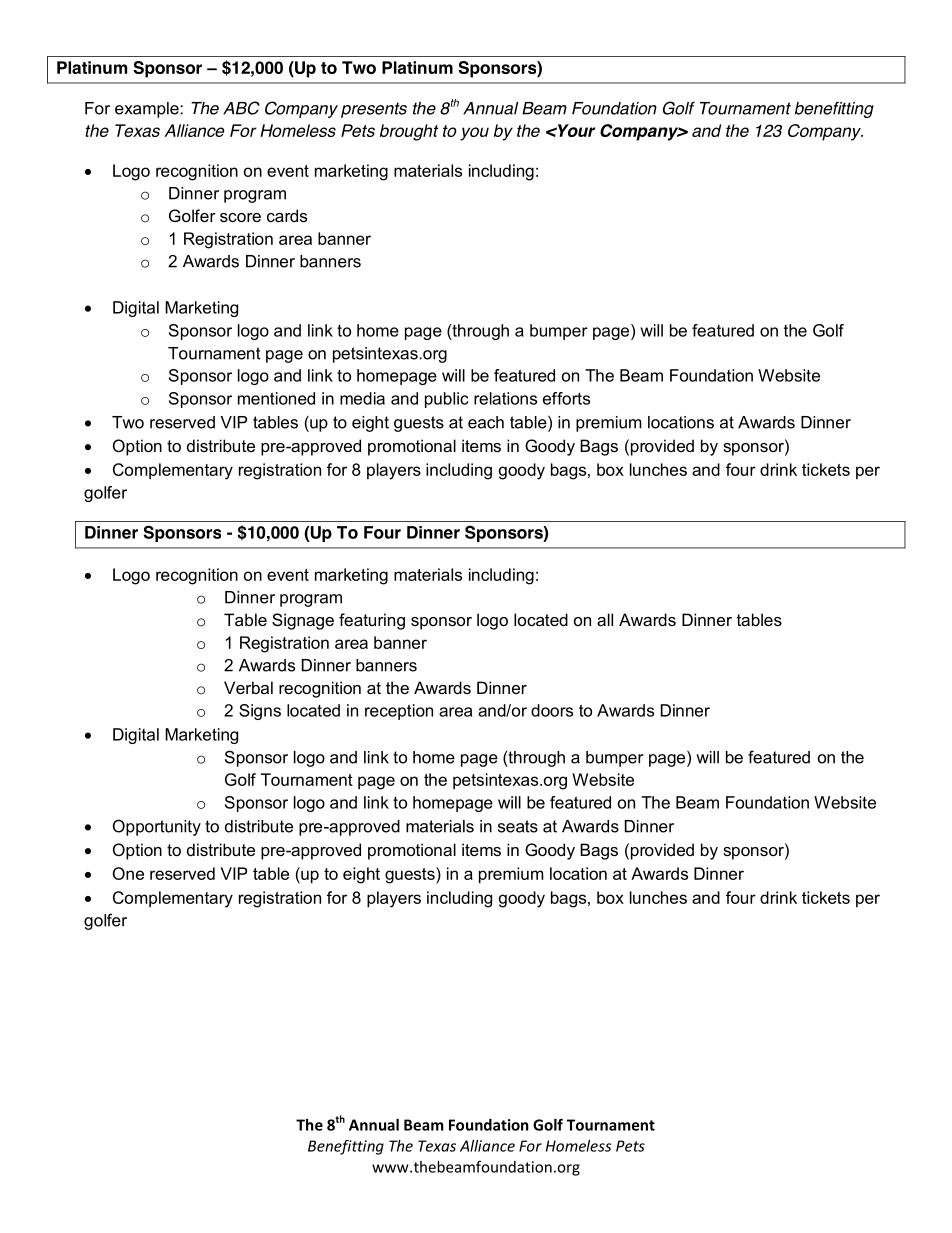 The image size is (952, 1233). What do you see at coordinates (399, 712) in the document?
I see `reception` at bounding box center [399, 712].
